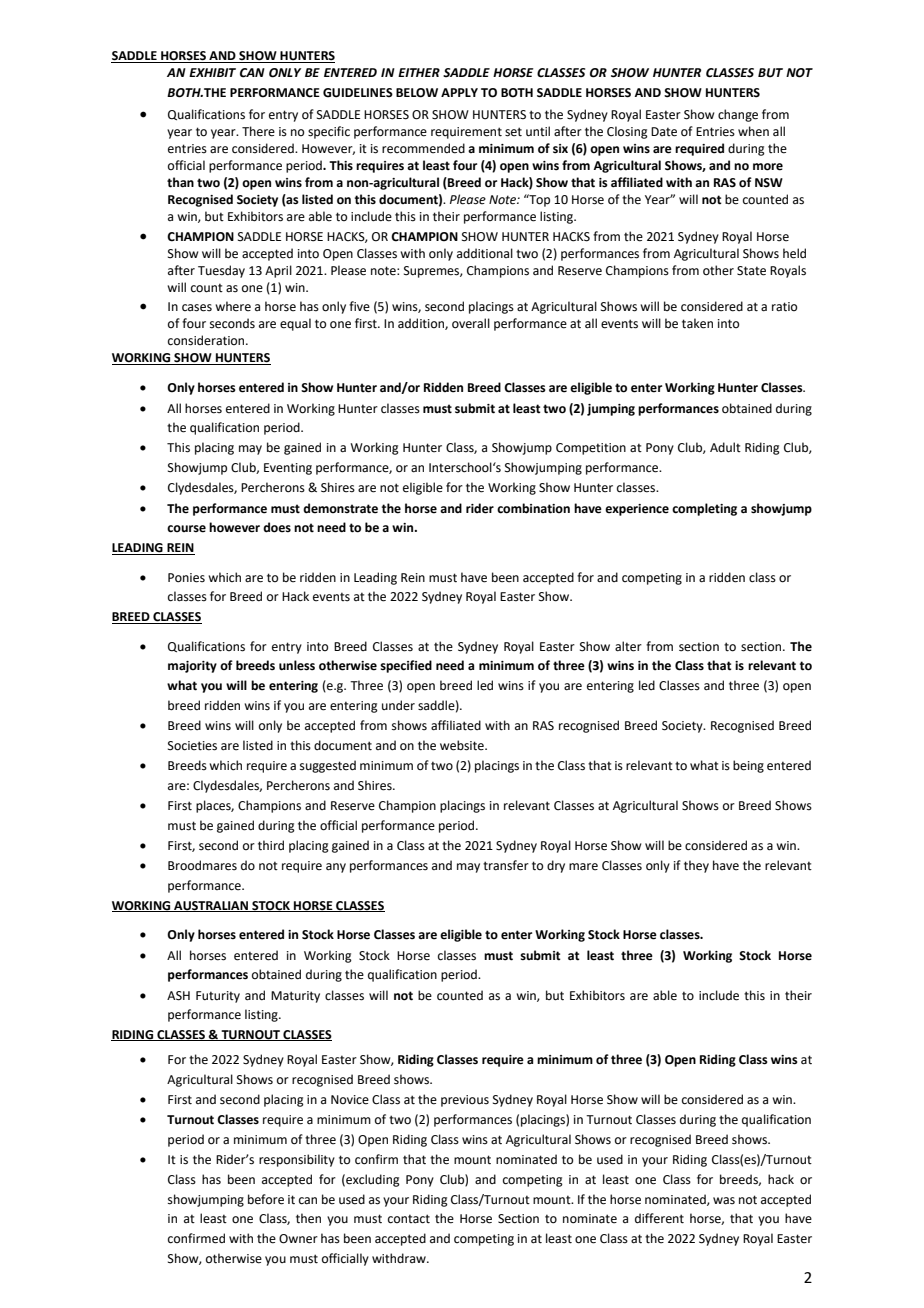 The width and height of the image is (924, 1308). What do you see at coordinates (218, 997) in the image?
I see `Futurity` at bounding box center [218, 997].
